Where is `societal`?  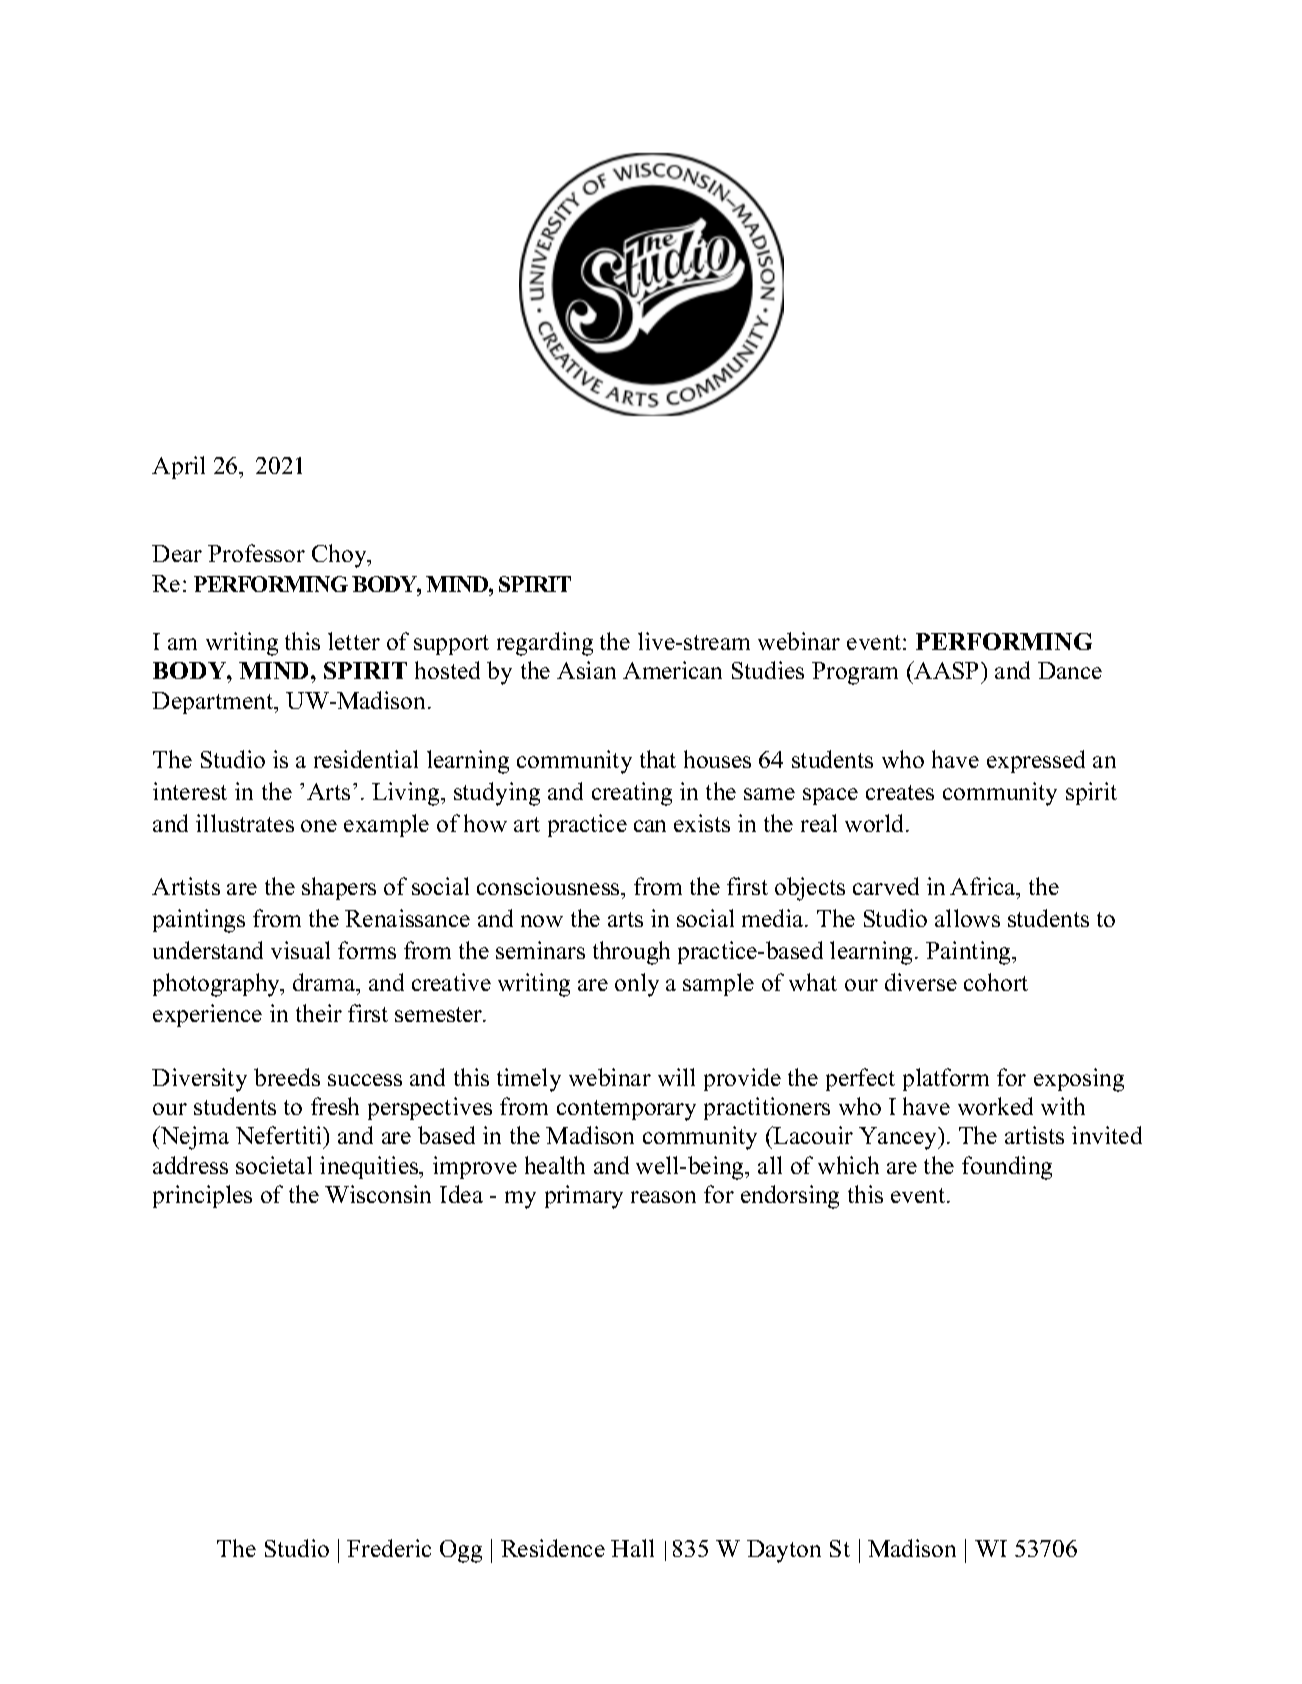 societal is located at coordinates (274, 1165).
